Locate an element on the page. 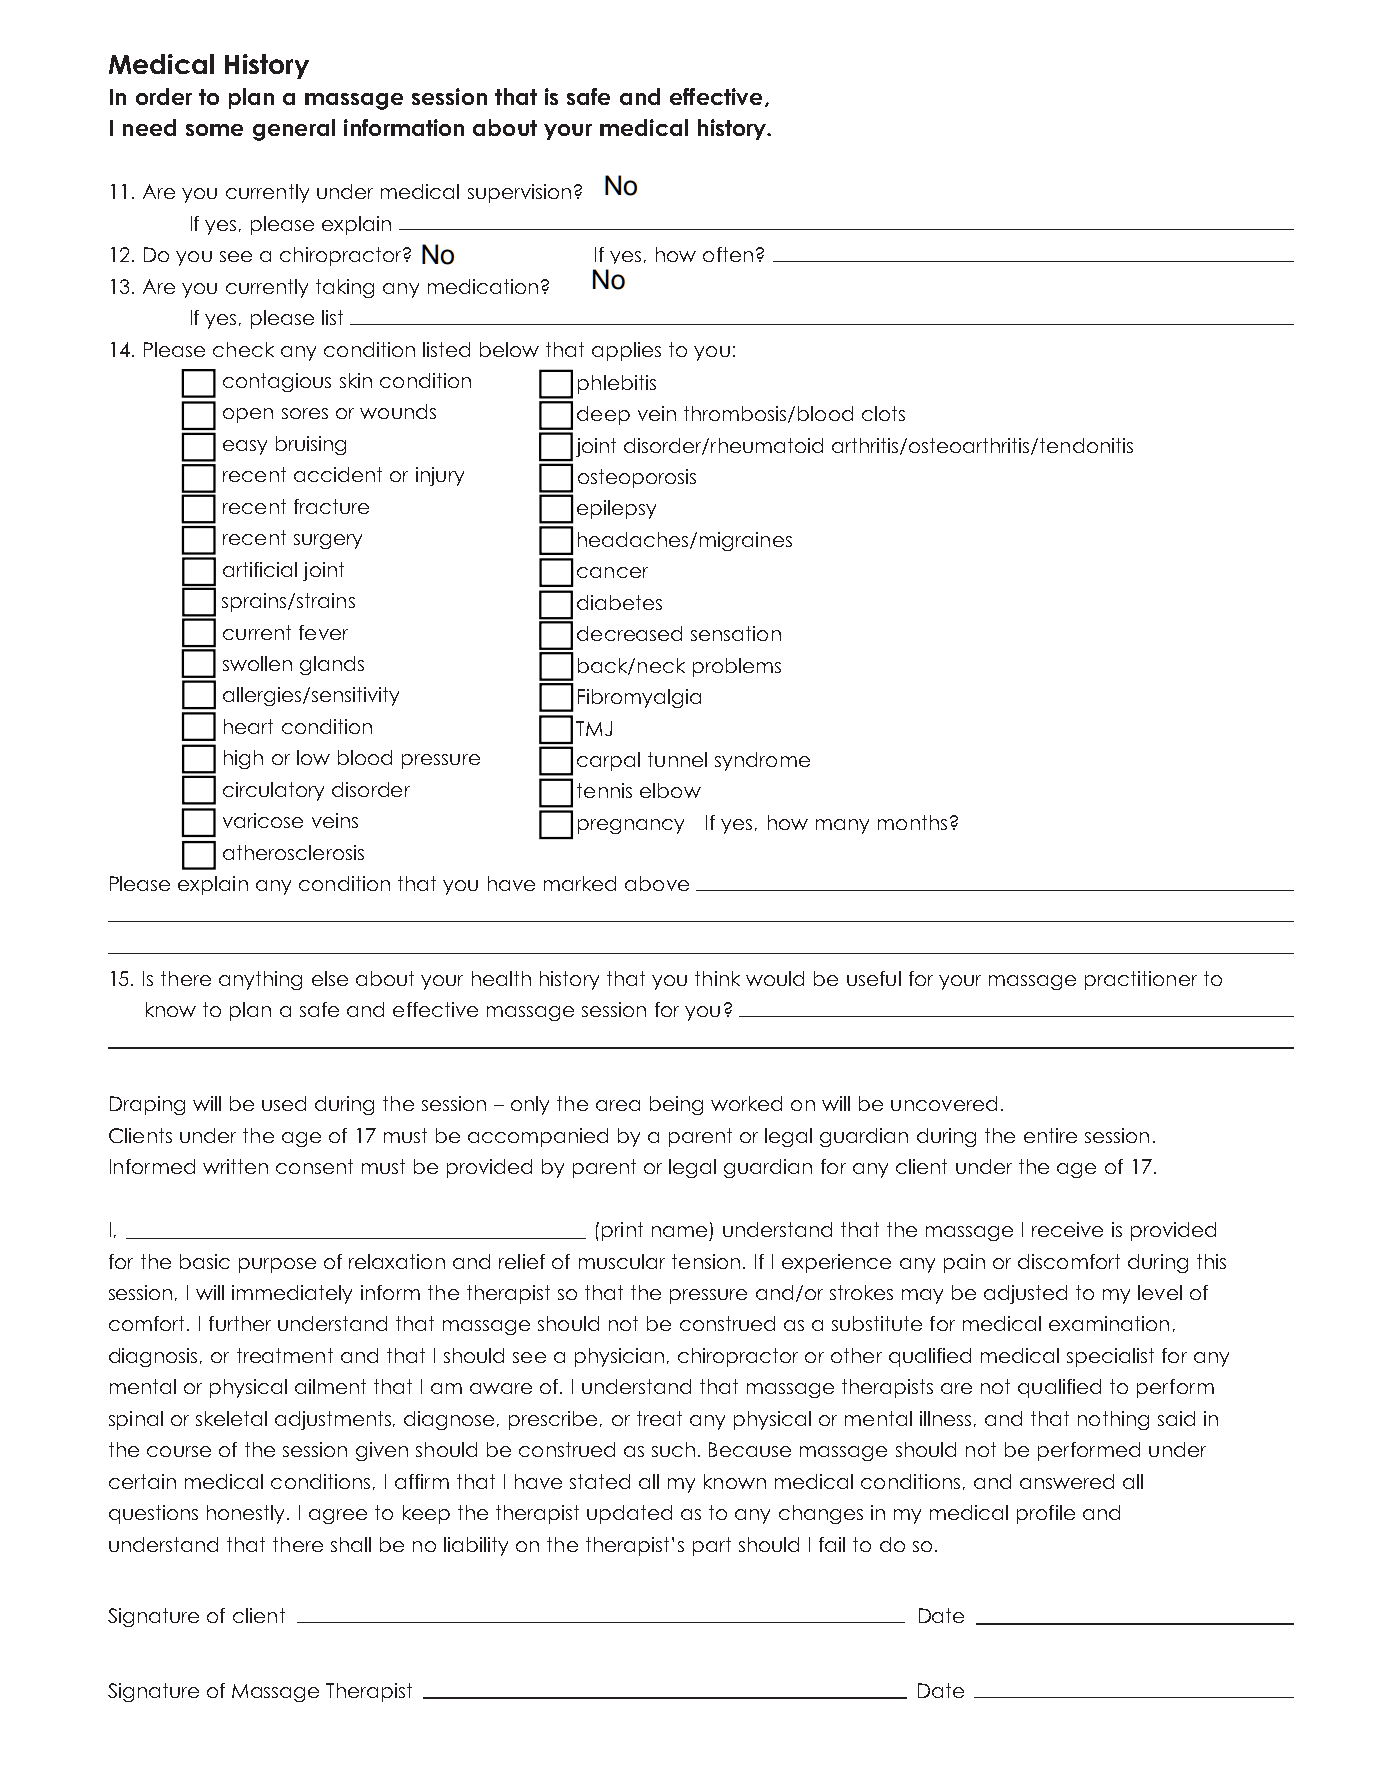 The width and height of the image is (1375, 1779). part is located at coordinates (712, 1546).
